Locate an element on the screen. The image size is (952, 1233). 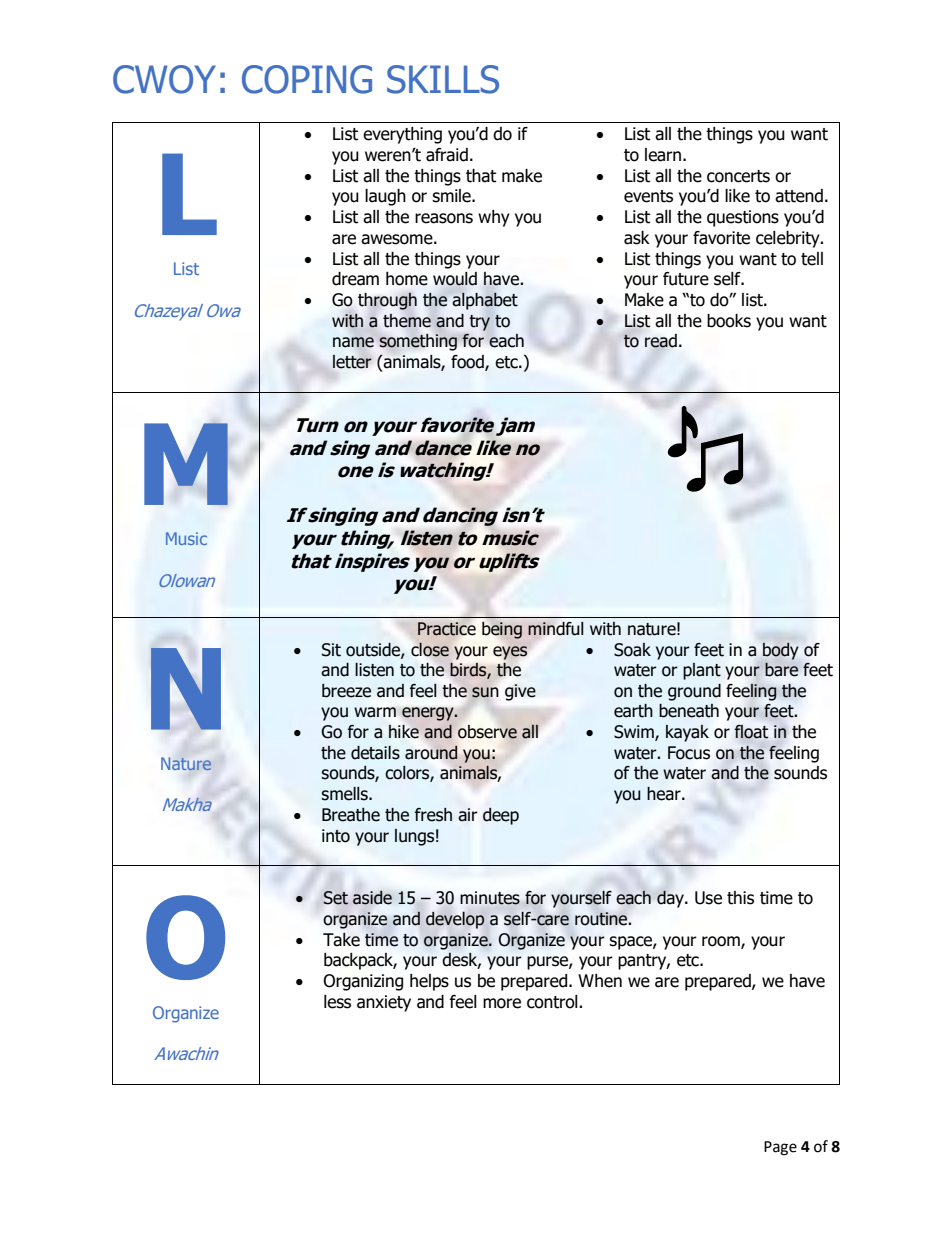
books is located at coordinates (729, 321).
